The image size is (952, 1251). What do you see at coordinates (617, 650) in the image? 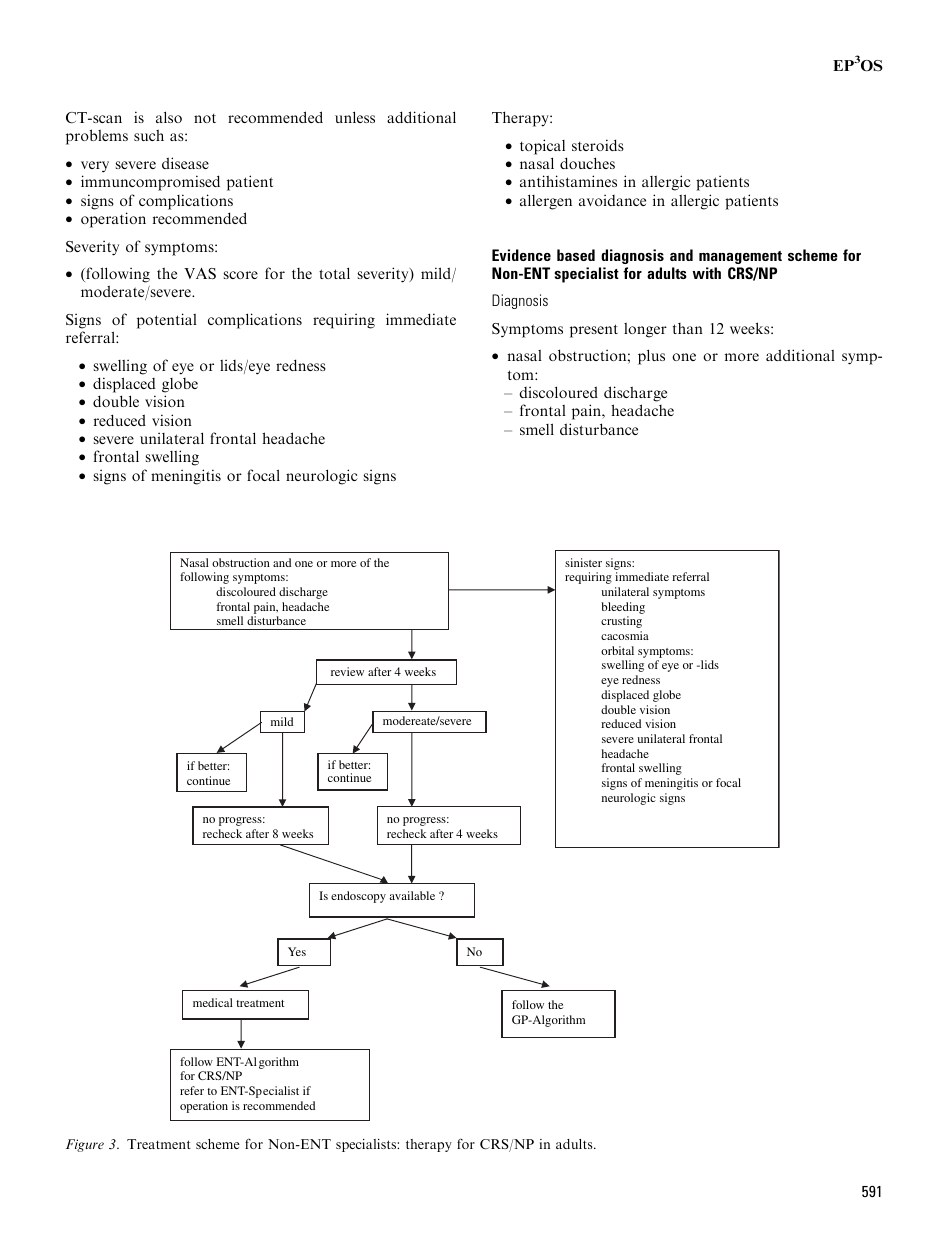
I see `orbital` at bounding box center [617, 650].
